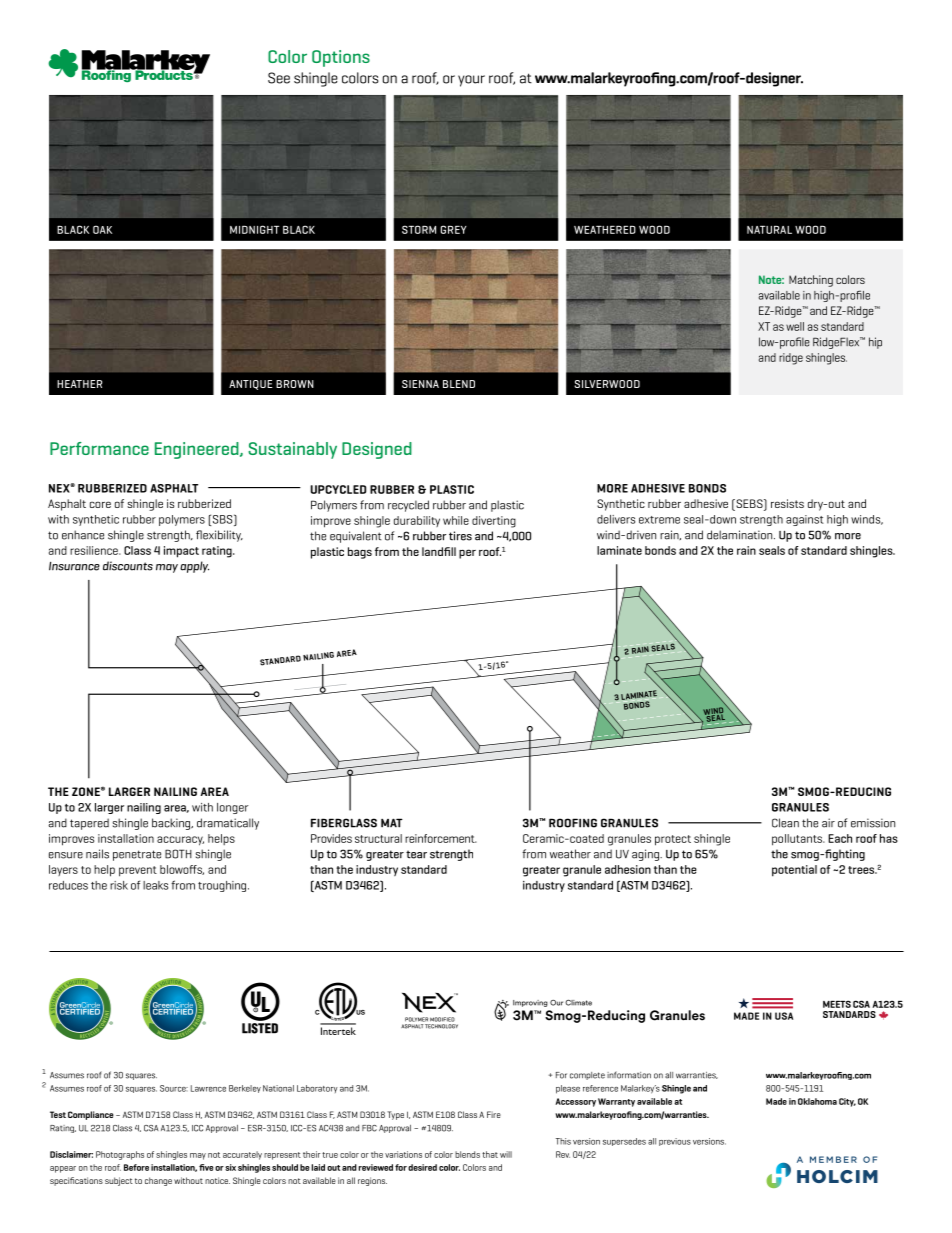  I want to click on discounts, so click(128, 566).
